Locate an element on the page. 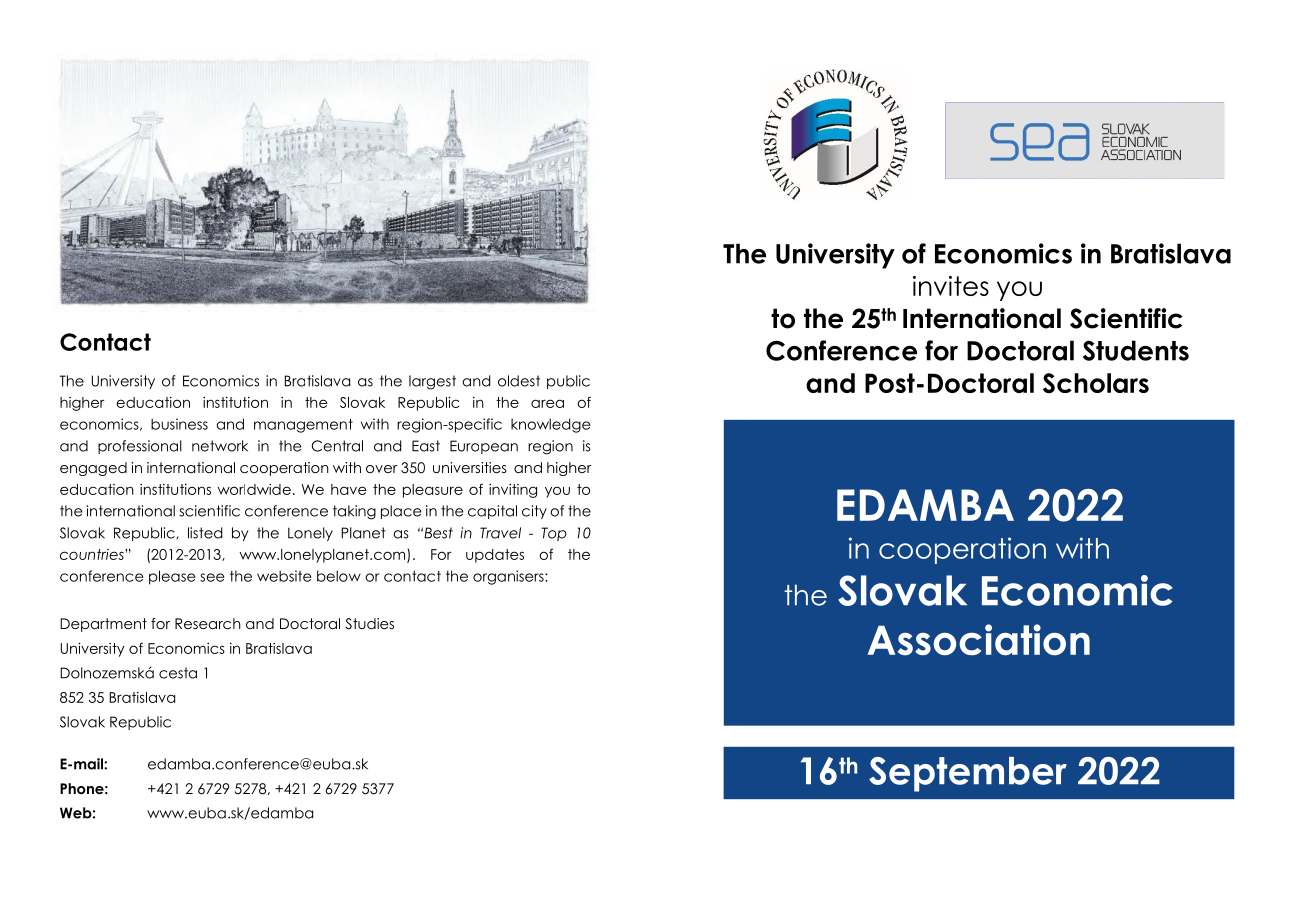  September is located at coordinates (968, 774).
